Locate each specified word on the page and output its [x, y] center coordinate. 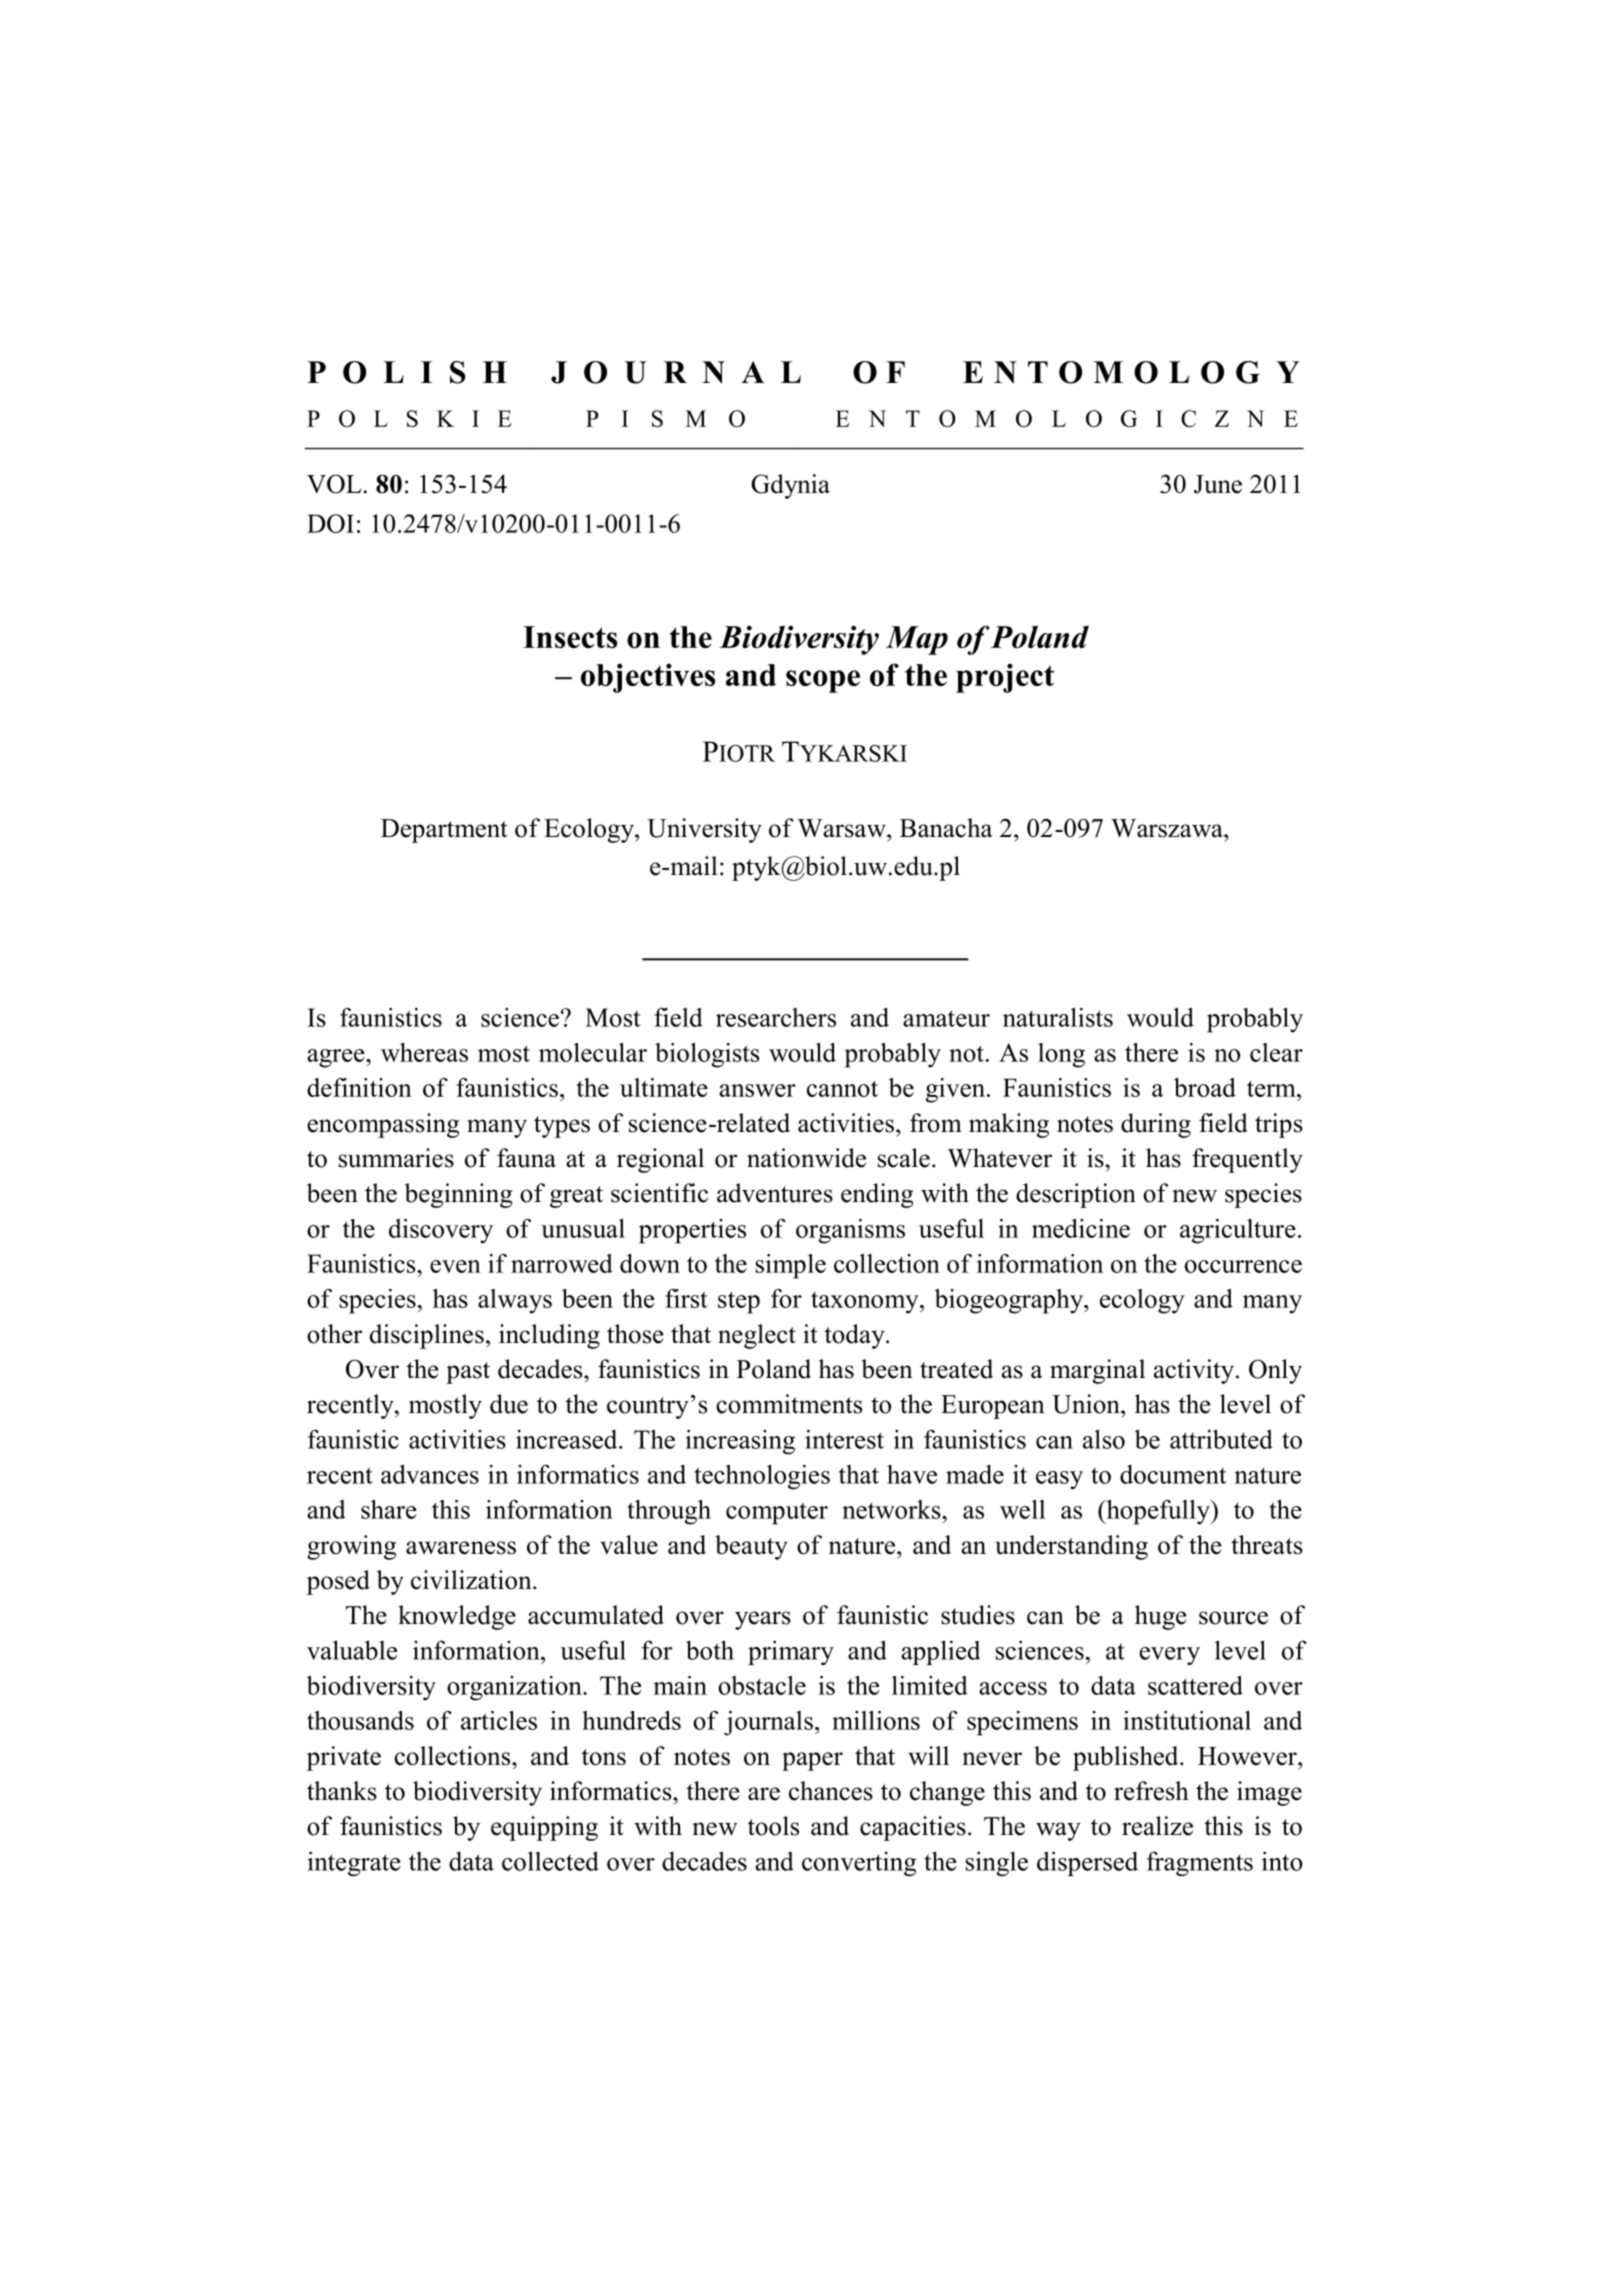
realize [1157, 1826]
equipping [544, 1828]
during [1156, 1125]
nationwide [806, 1158]
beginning [458, 1195]
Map [917, 640]
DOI [330, 523]
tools [773, 1826]
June [1218, 484]
